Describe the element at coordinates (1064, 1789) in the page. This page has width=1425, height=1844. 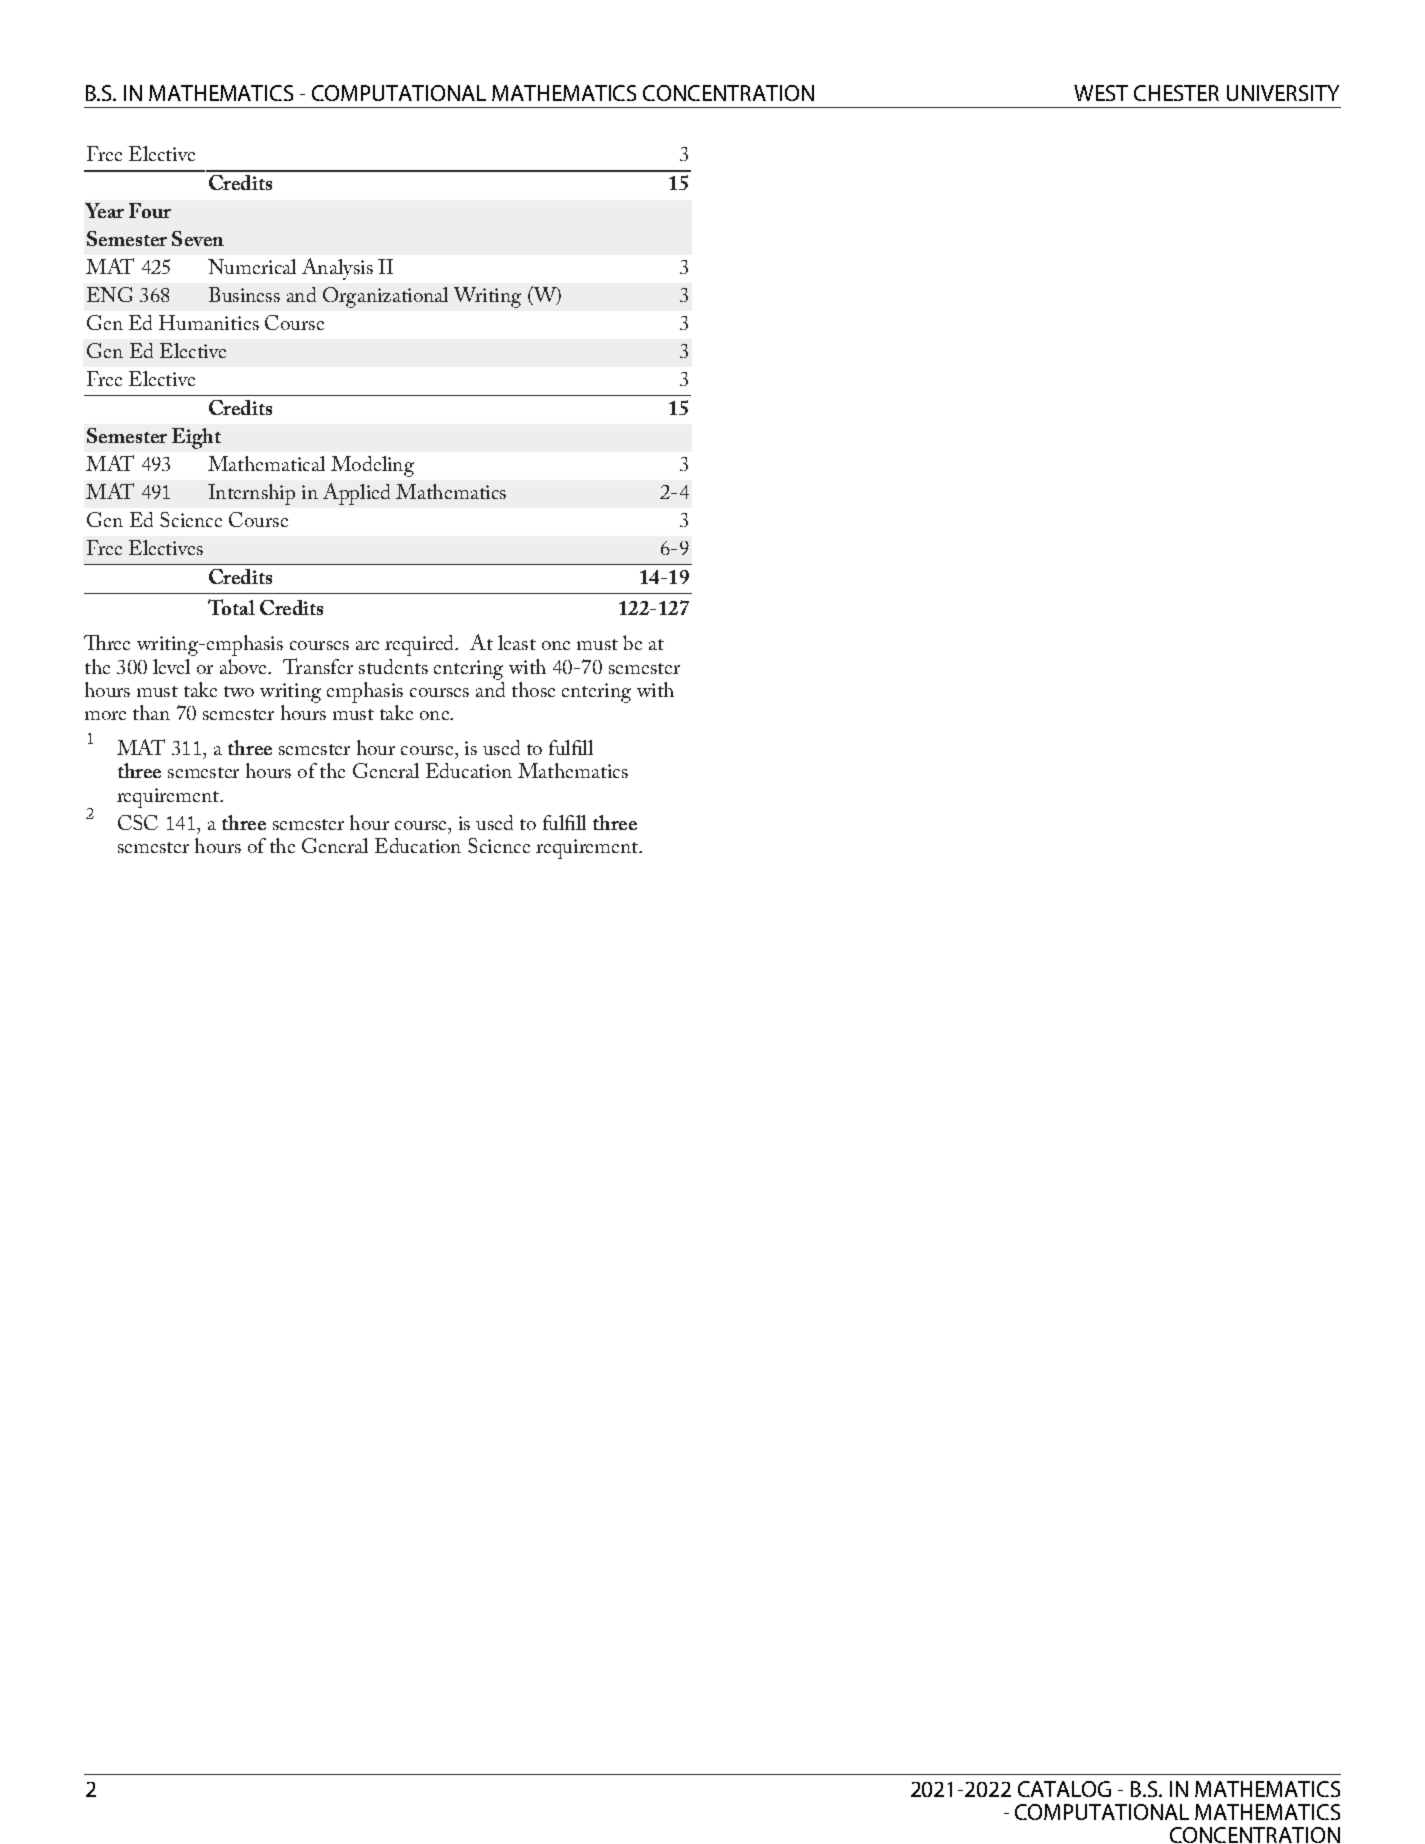
I see `CATALOG` at that location.
